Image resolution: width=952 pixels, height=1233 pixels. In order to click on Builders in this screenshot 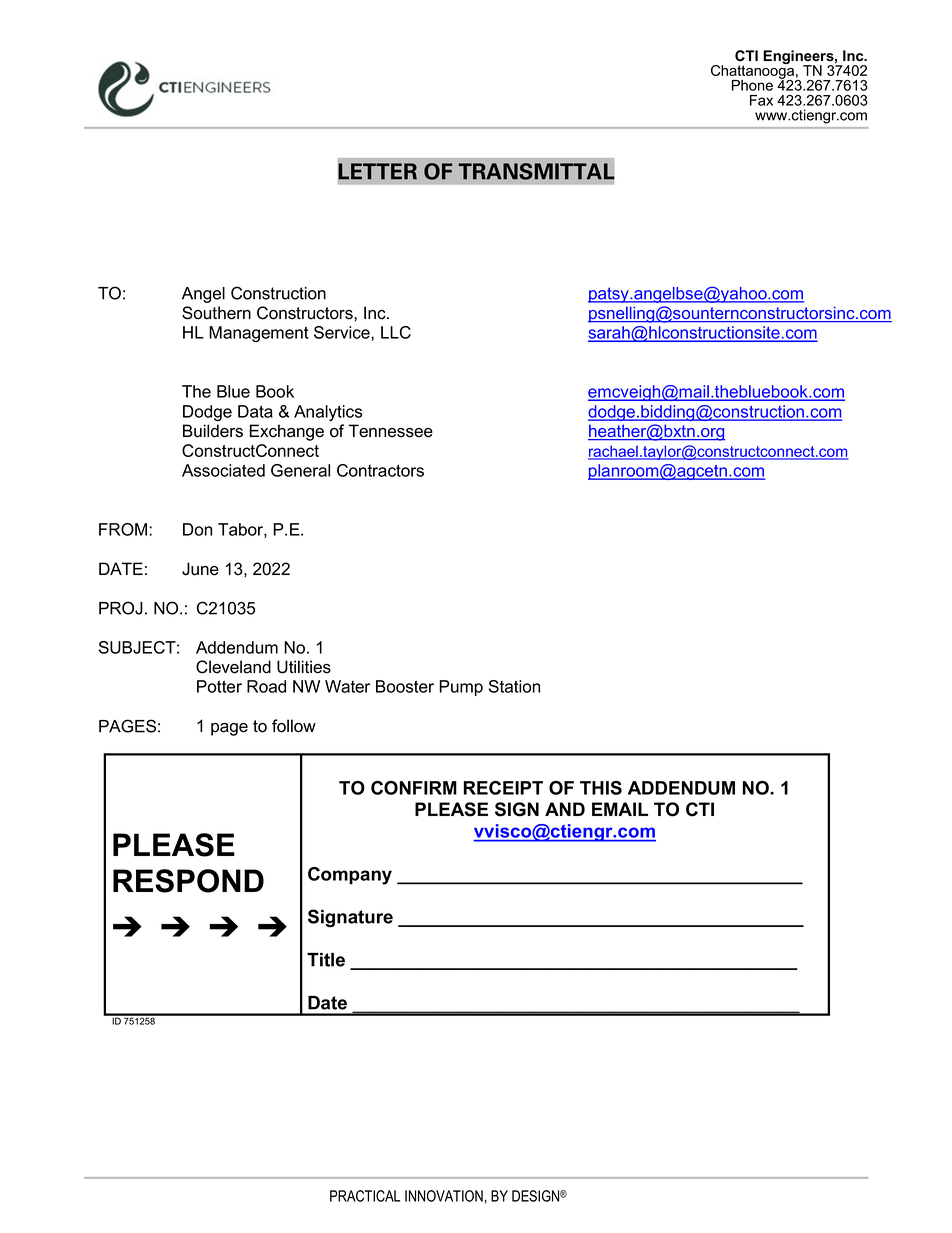, I will do `click(213, 431)`.
